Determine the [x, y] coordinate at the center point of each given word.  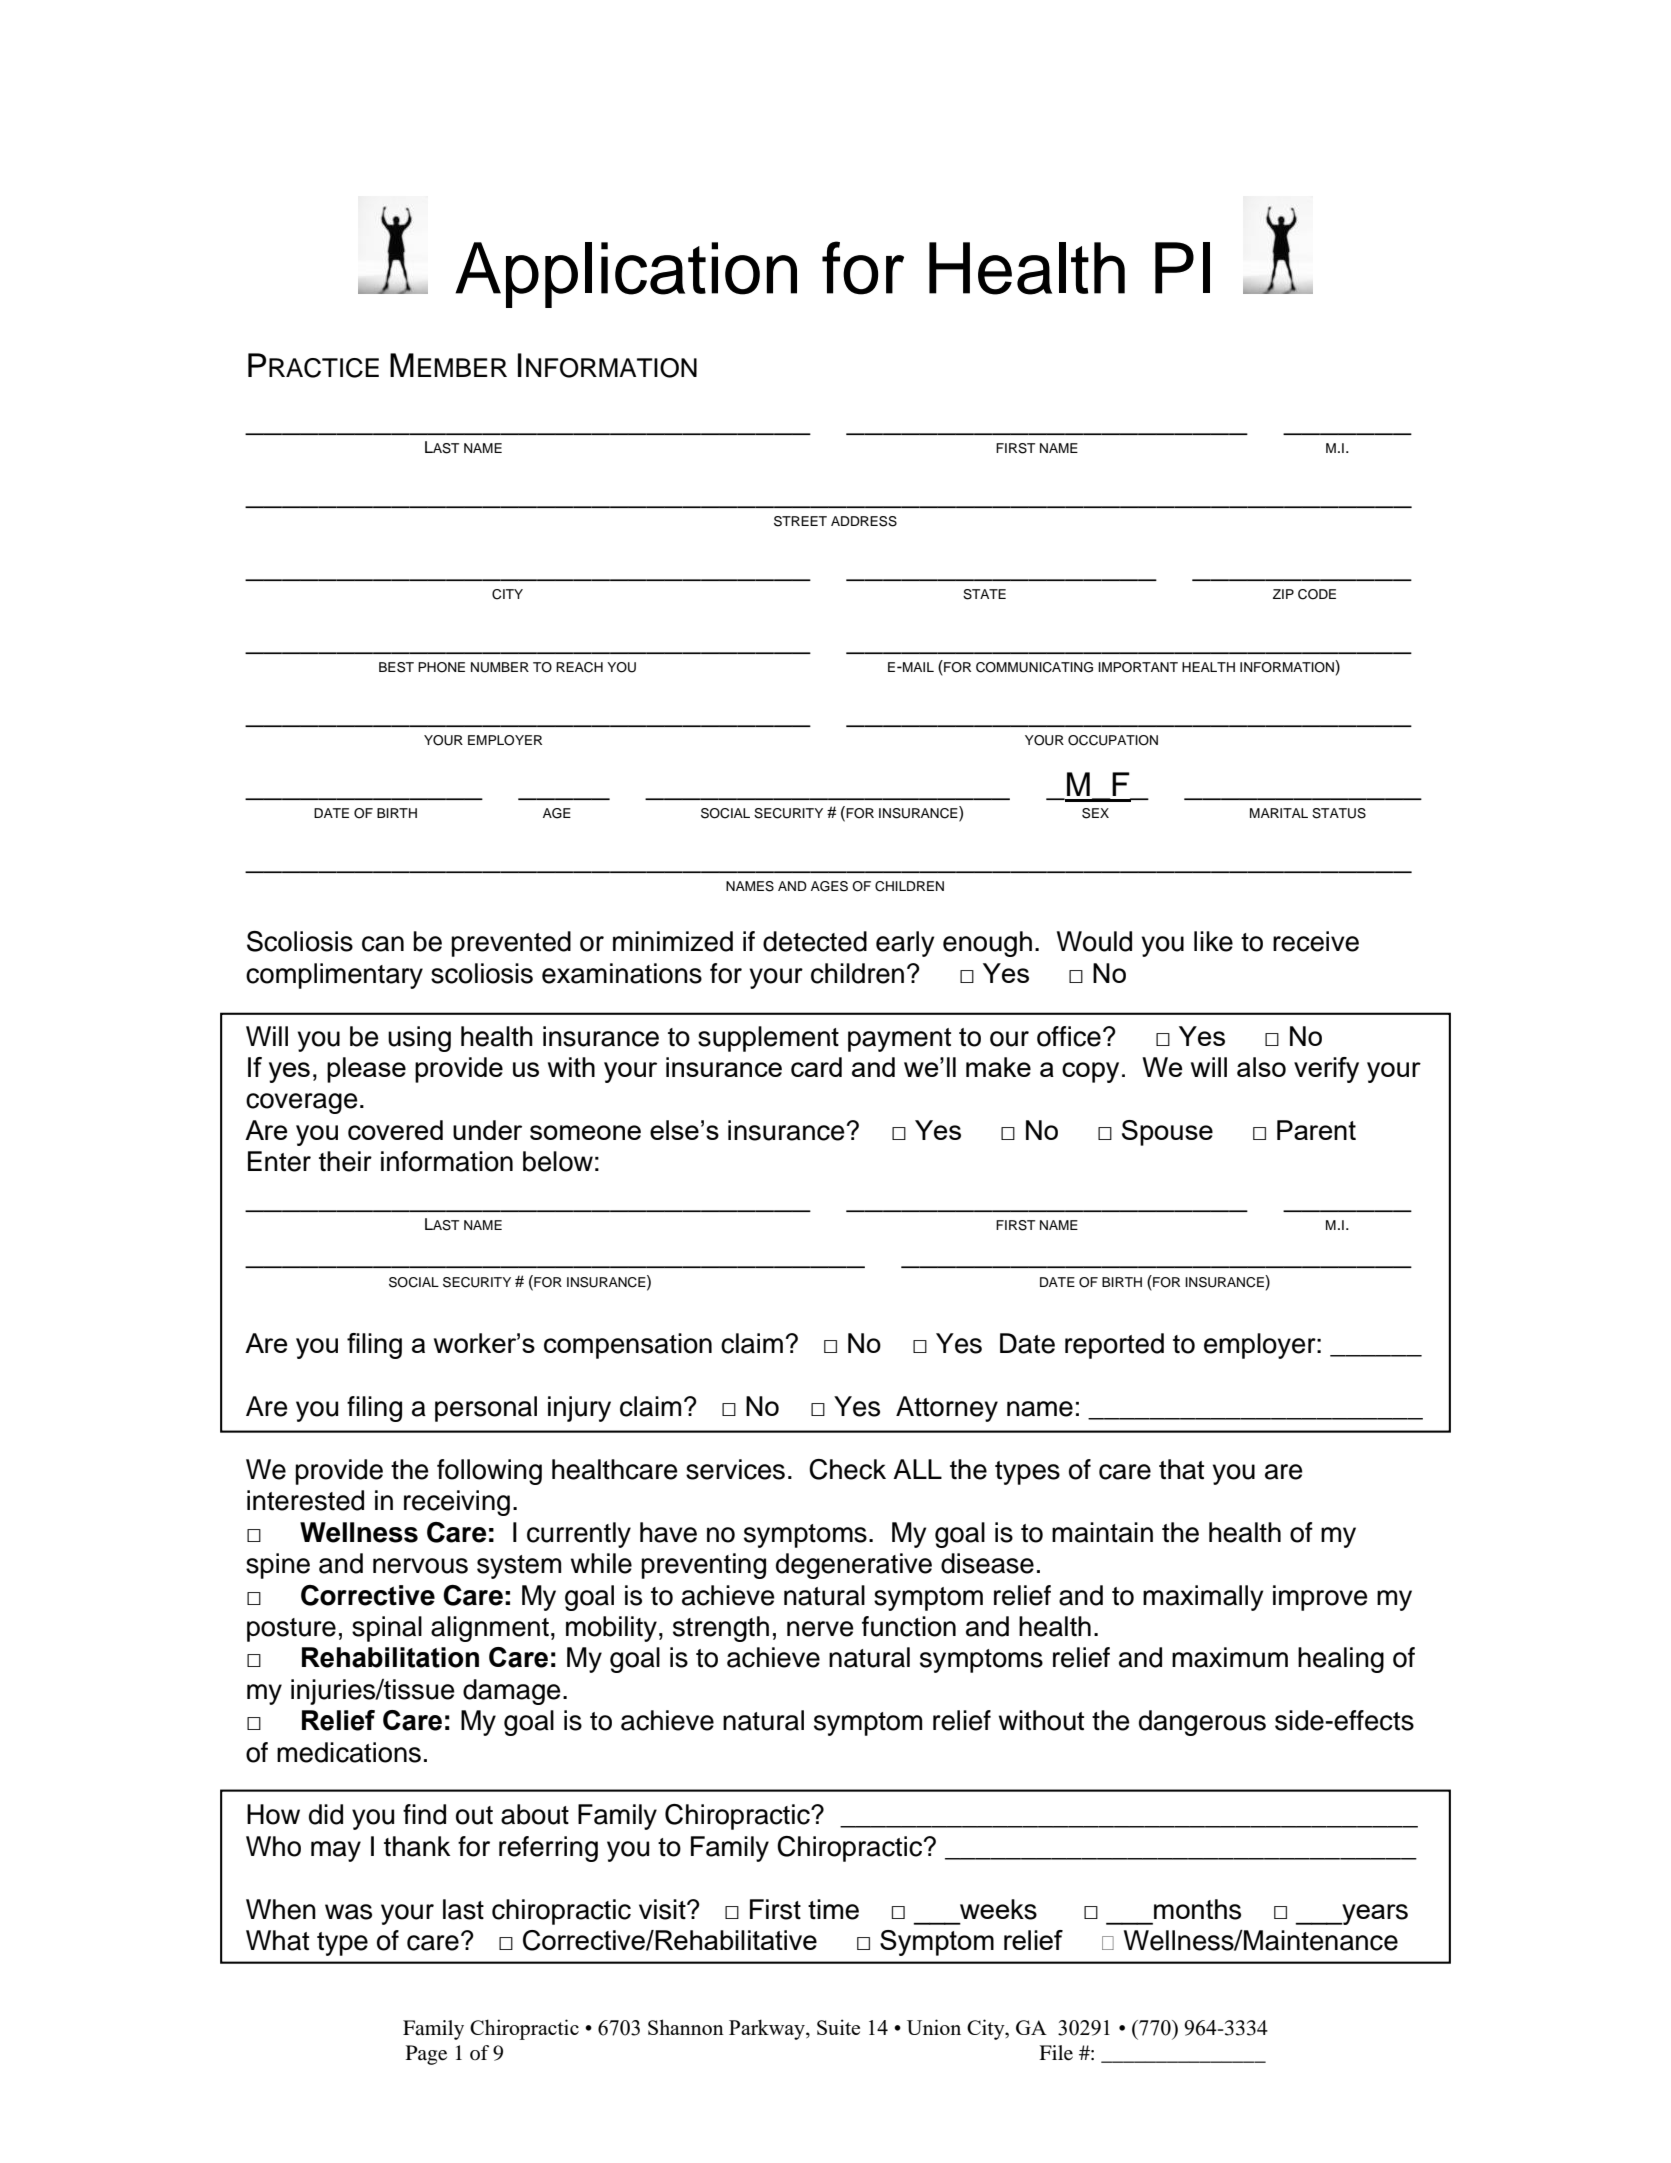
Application [626, 275]
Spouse [1167, 1133]
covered [395, 1130]
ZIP [1283, 594]
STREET [800, 521]
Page [426, 2055]
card [816, 1067]
